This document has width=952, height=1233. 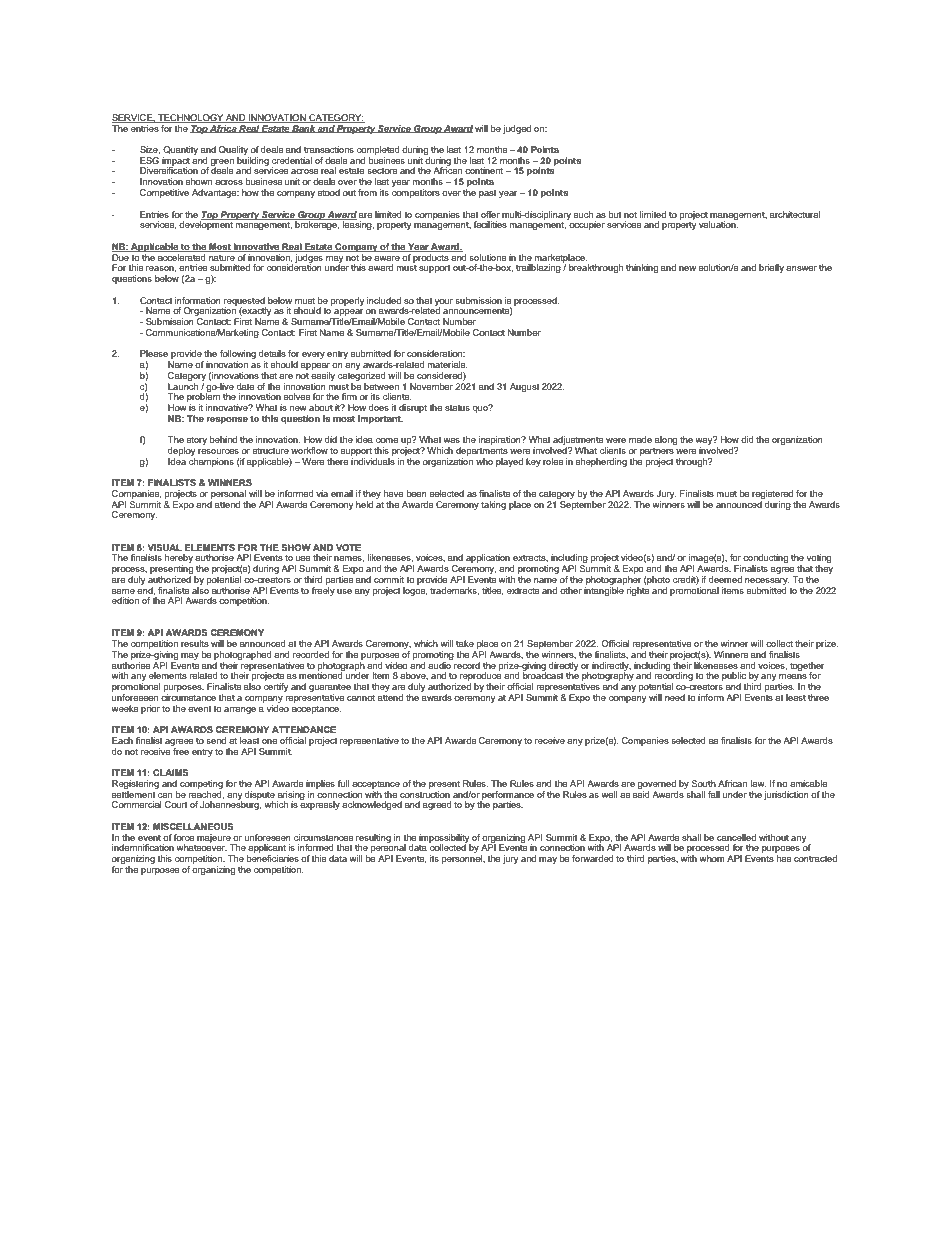 What do you see at coordinates (517, 129) in the document?
I see `judged` at bounding box center [517, 129].
